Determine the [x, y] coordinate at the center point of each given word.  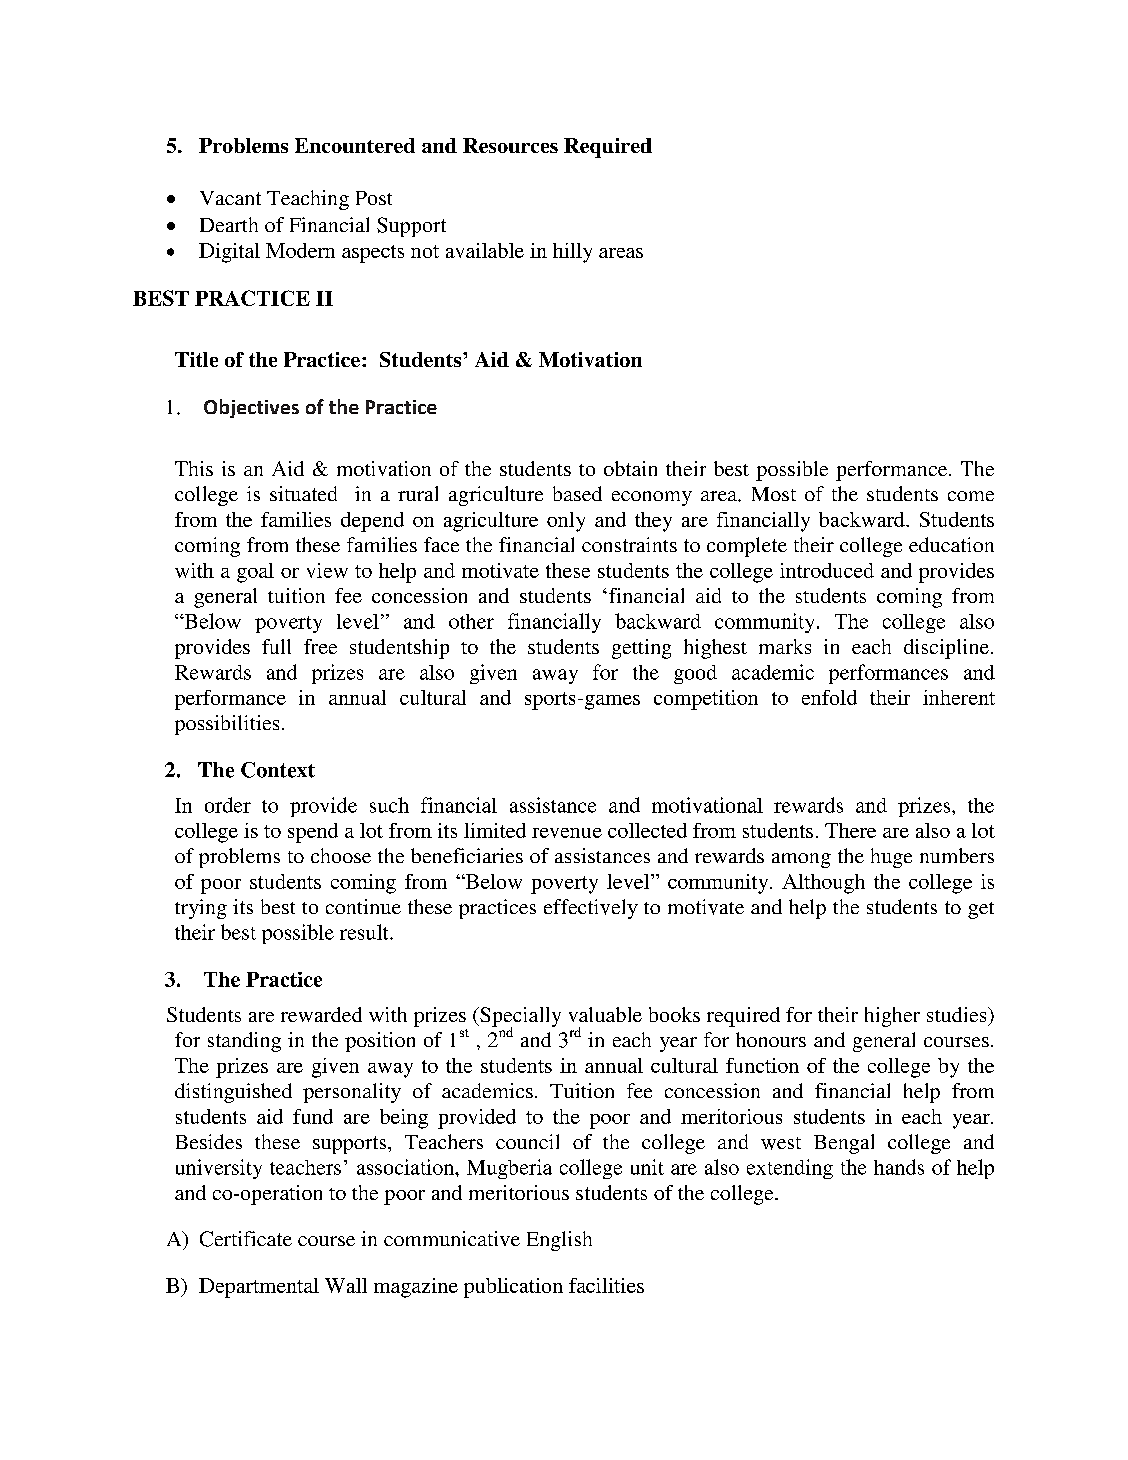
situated [303, 493]
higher [892, 1017]
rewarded [321, 1014]
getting [641, 649]
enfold [829, 697]
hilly [572, 253]
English [559, 1241]
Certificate [246, 1239]
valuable [605, 1014]
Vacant [230, 198]
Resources [510, 145]
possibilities [227, 725]
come [971, 496]
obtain [630, 468]
